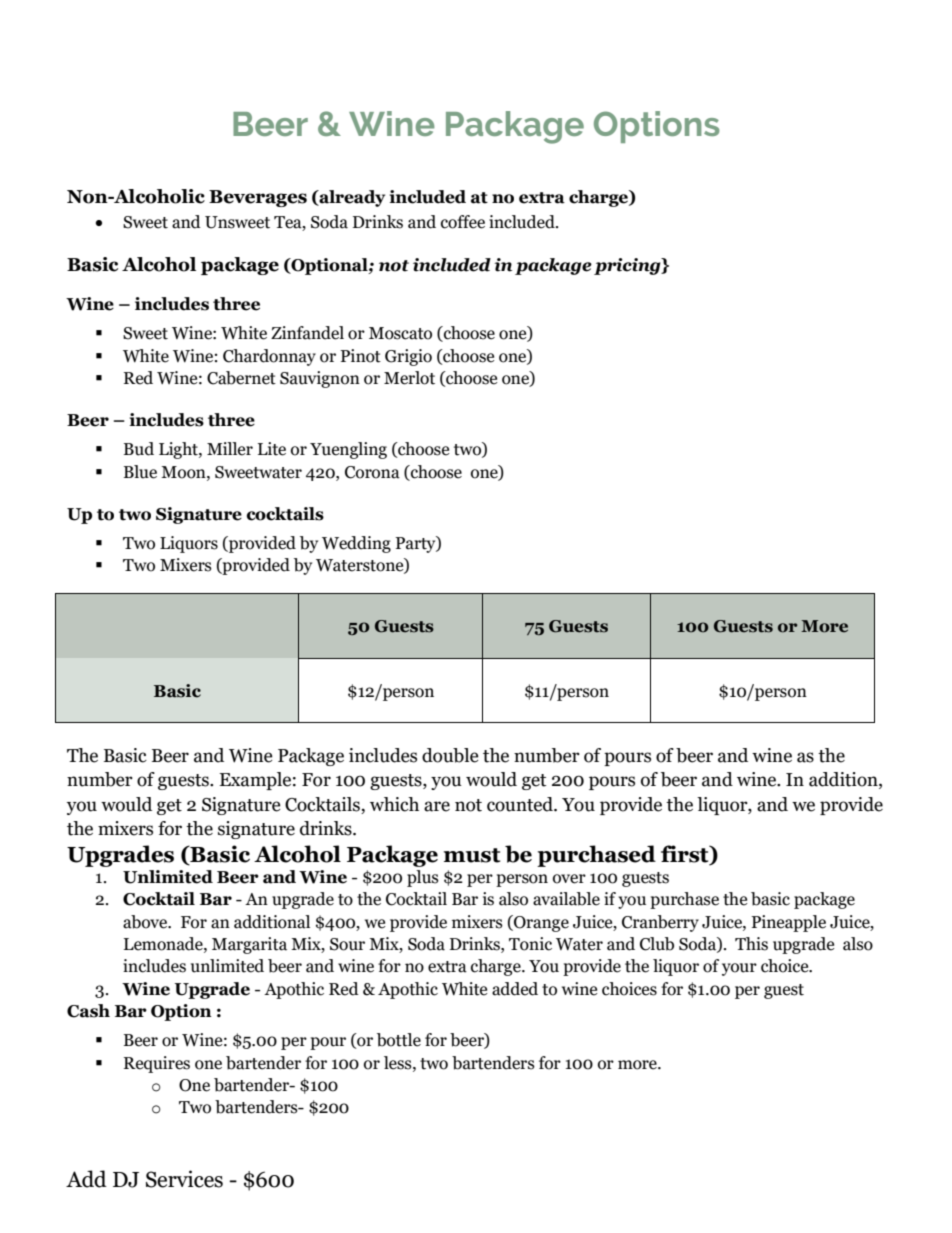 This image has height=1233, width=952. What do you see at coordinates (184, 1179) in the image?
I see `Services` at bounding box center [184, 1179].
